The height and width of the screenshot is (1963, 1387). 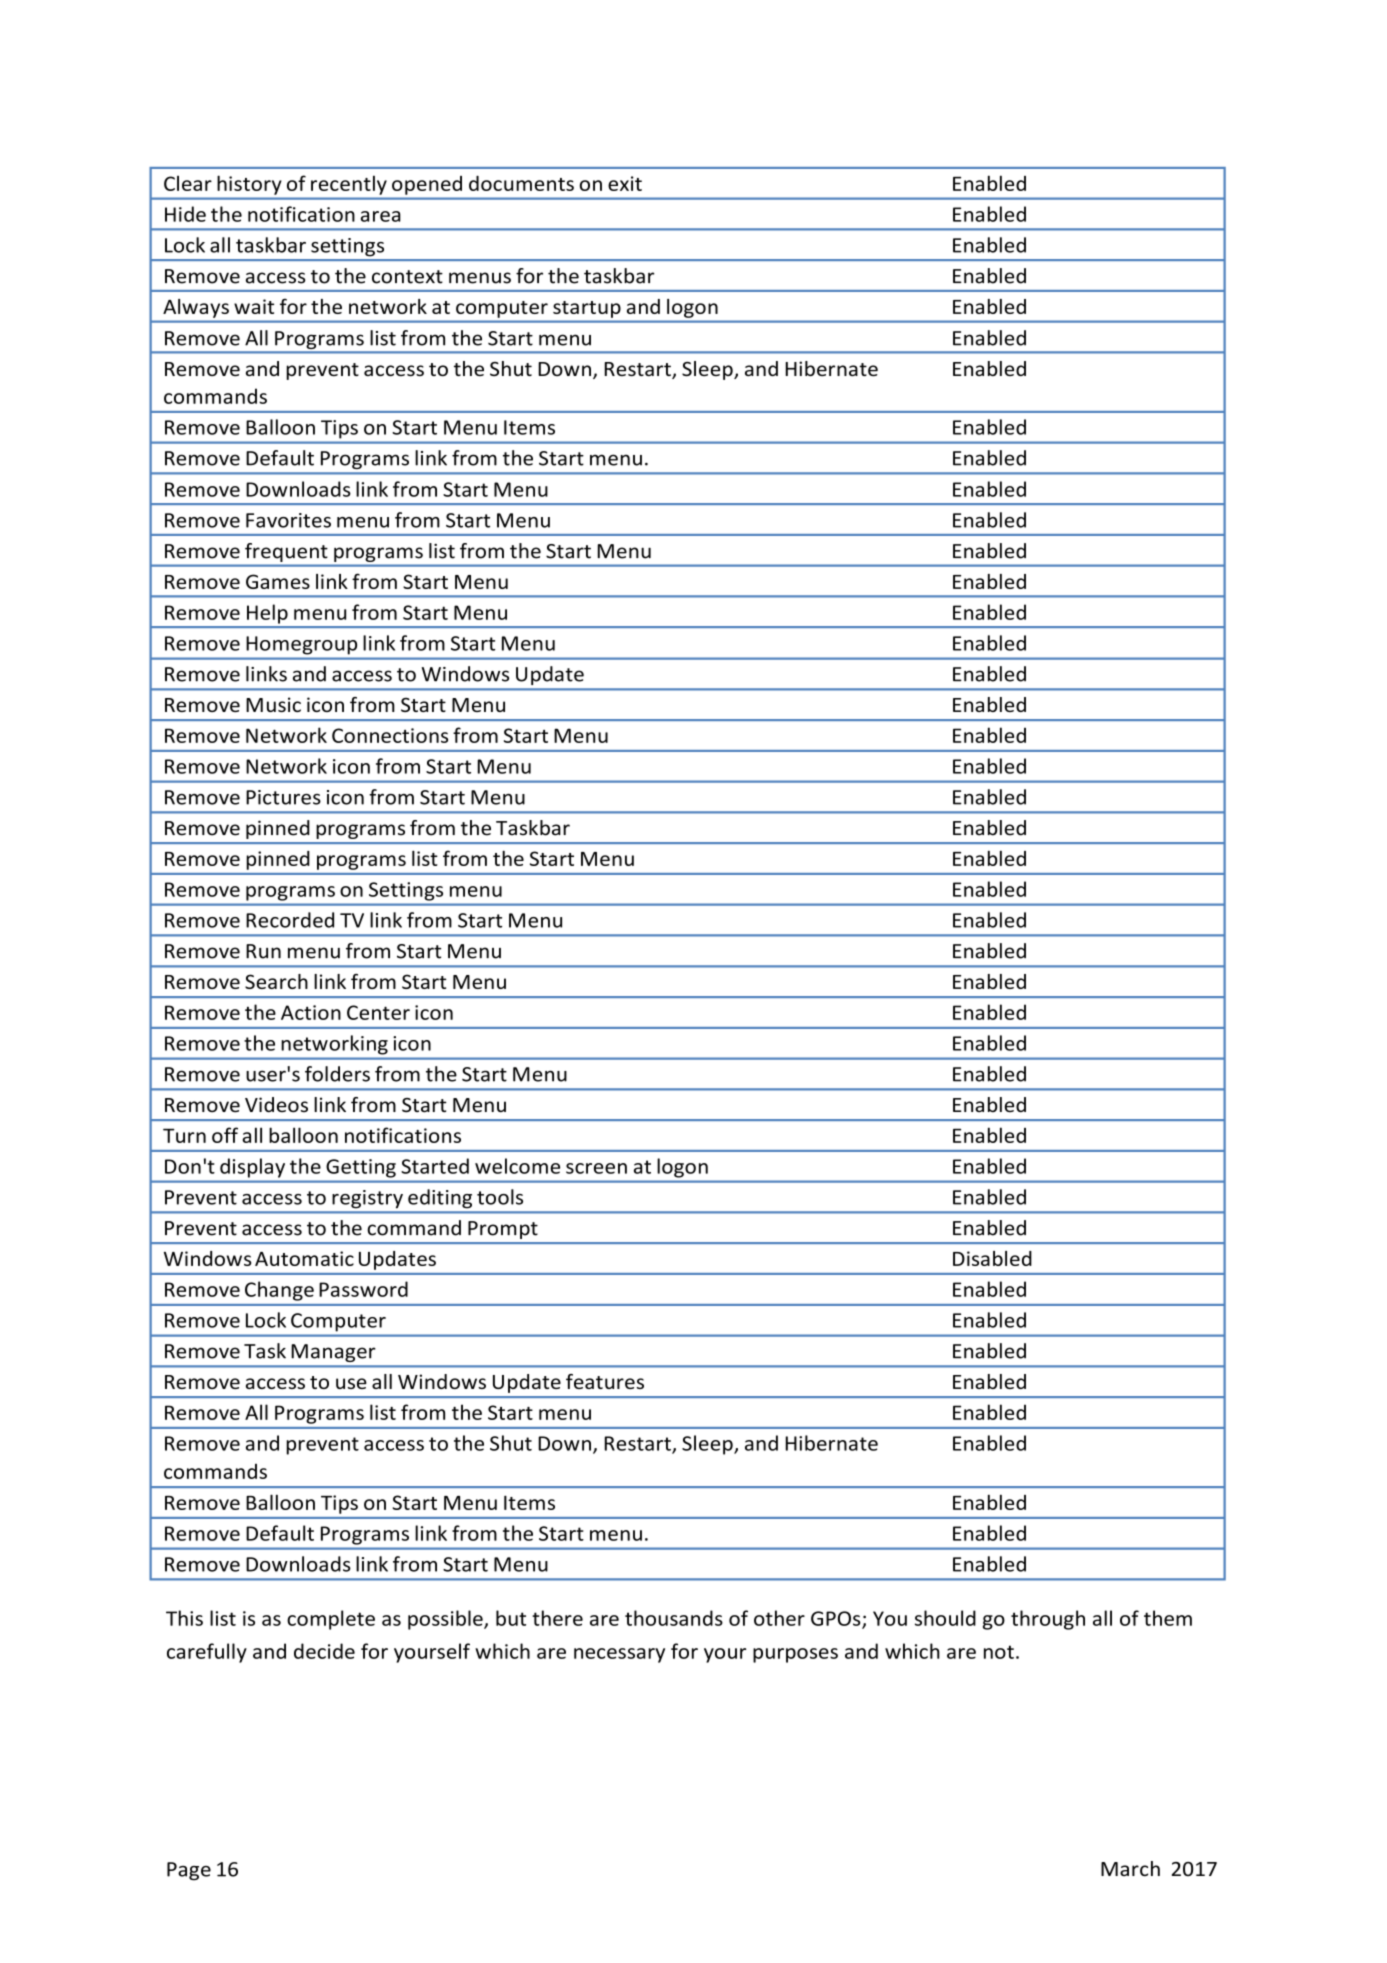 I want to click on Manager, so click(x=333, y=1353).
